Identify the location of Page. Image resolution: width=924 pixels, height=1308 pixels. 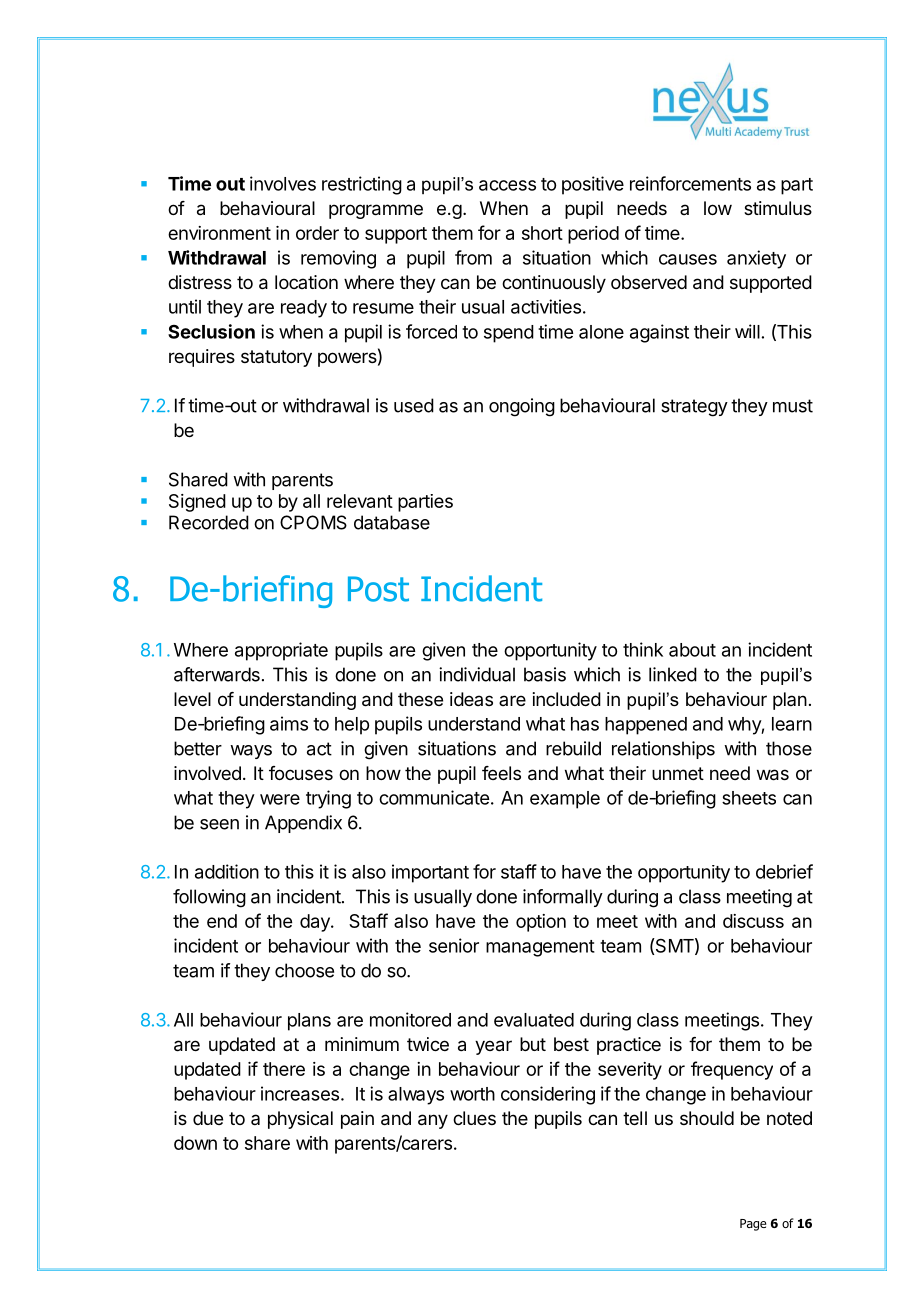
(753, 1225).
